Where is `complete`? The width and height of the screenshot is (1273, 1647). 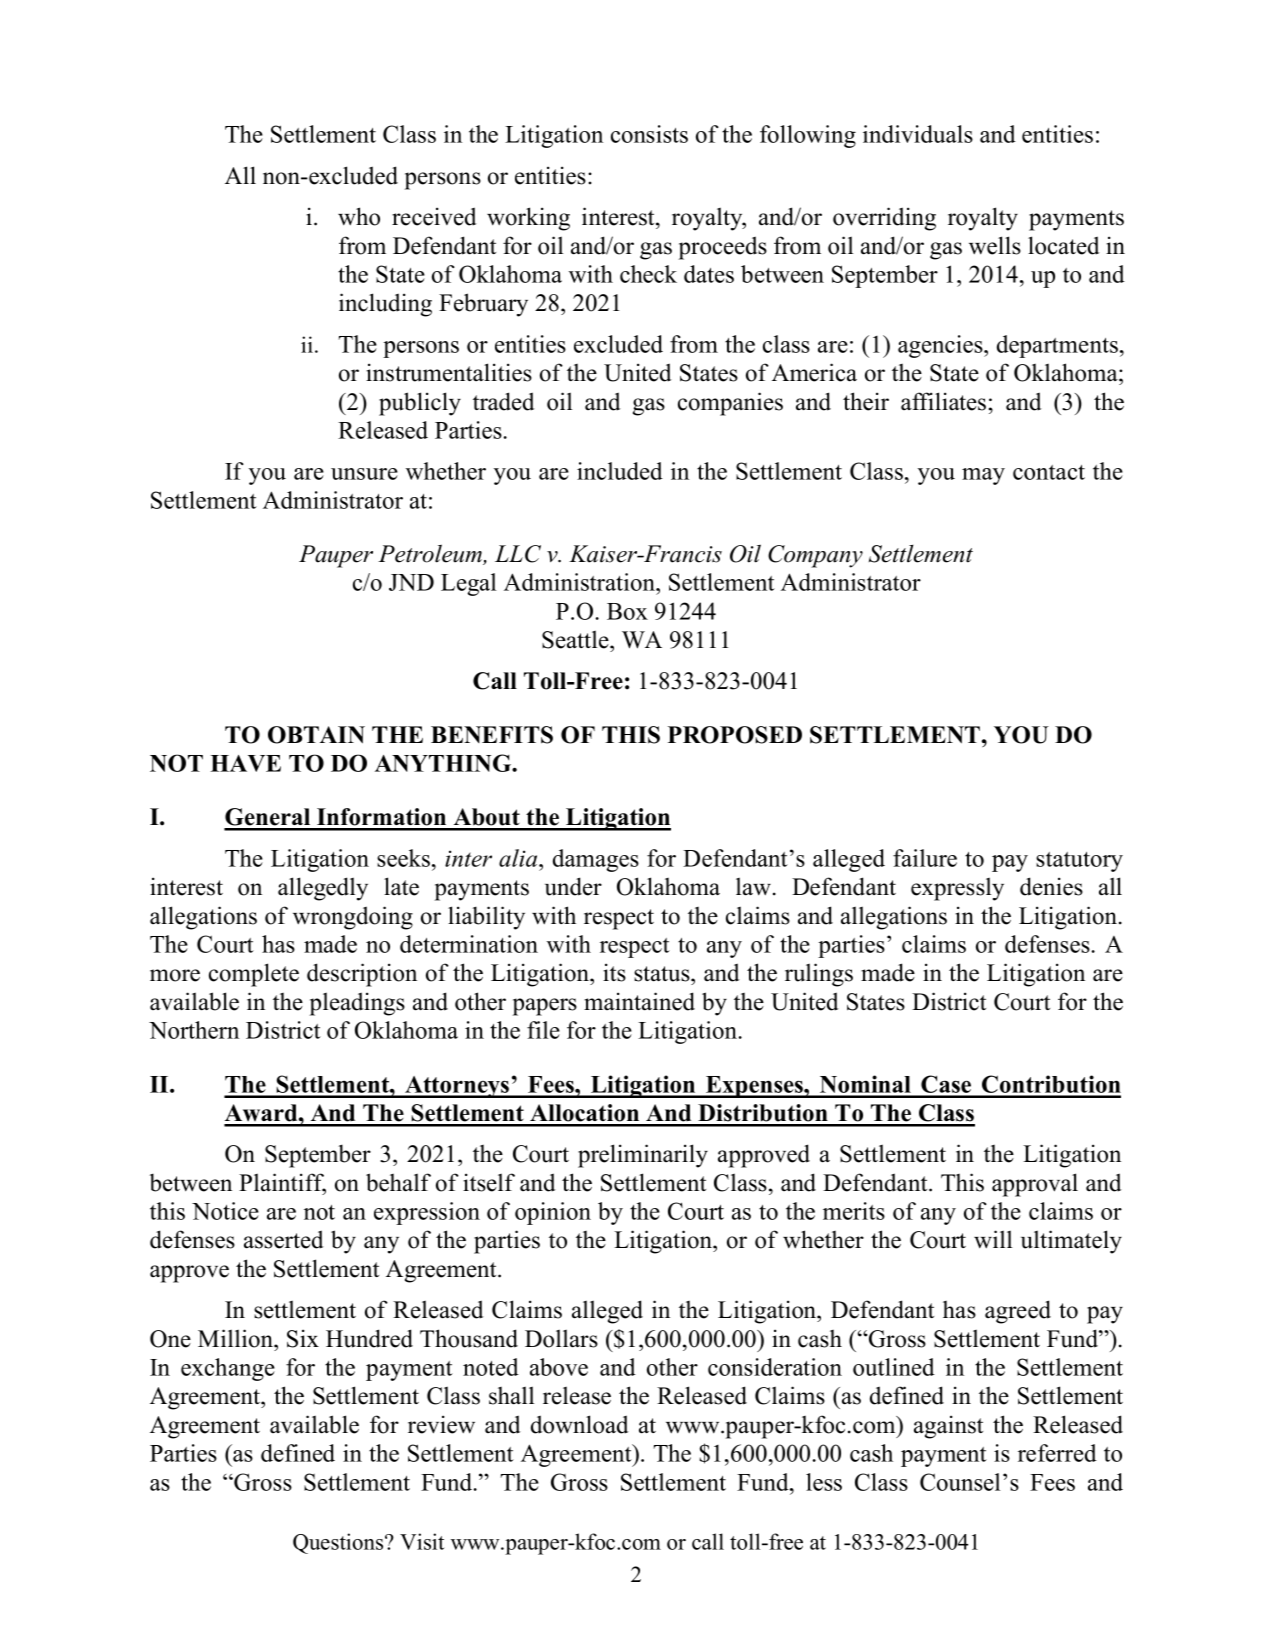
complete is located at coordinates (254, 975).
